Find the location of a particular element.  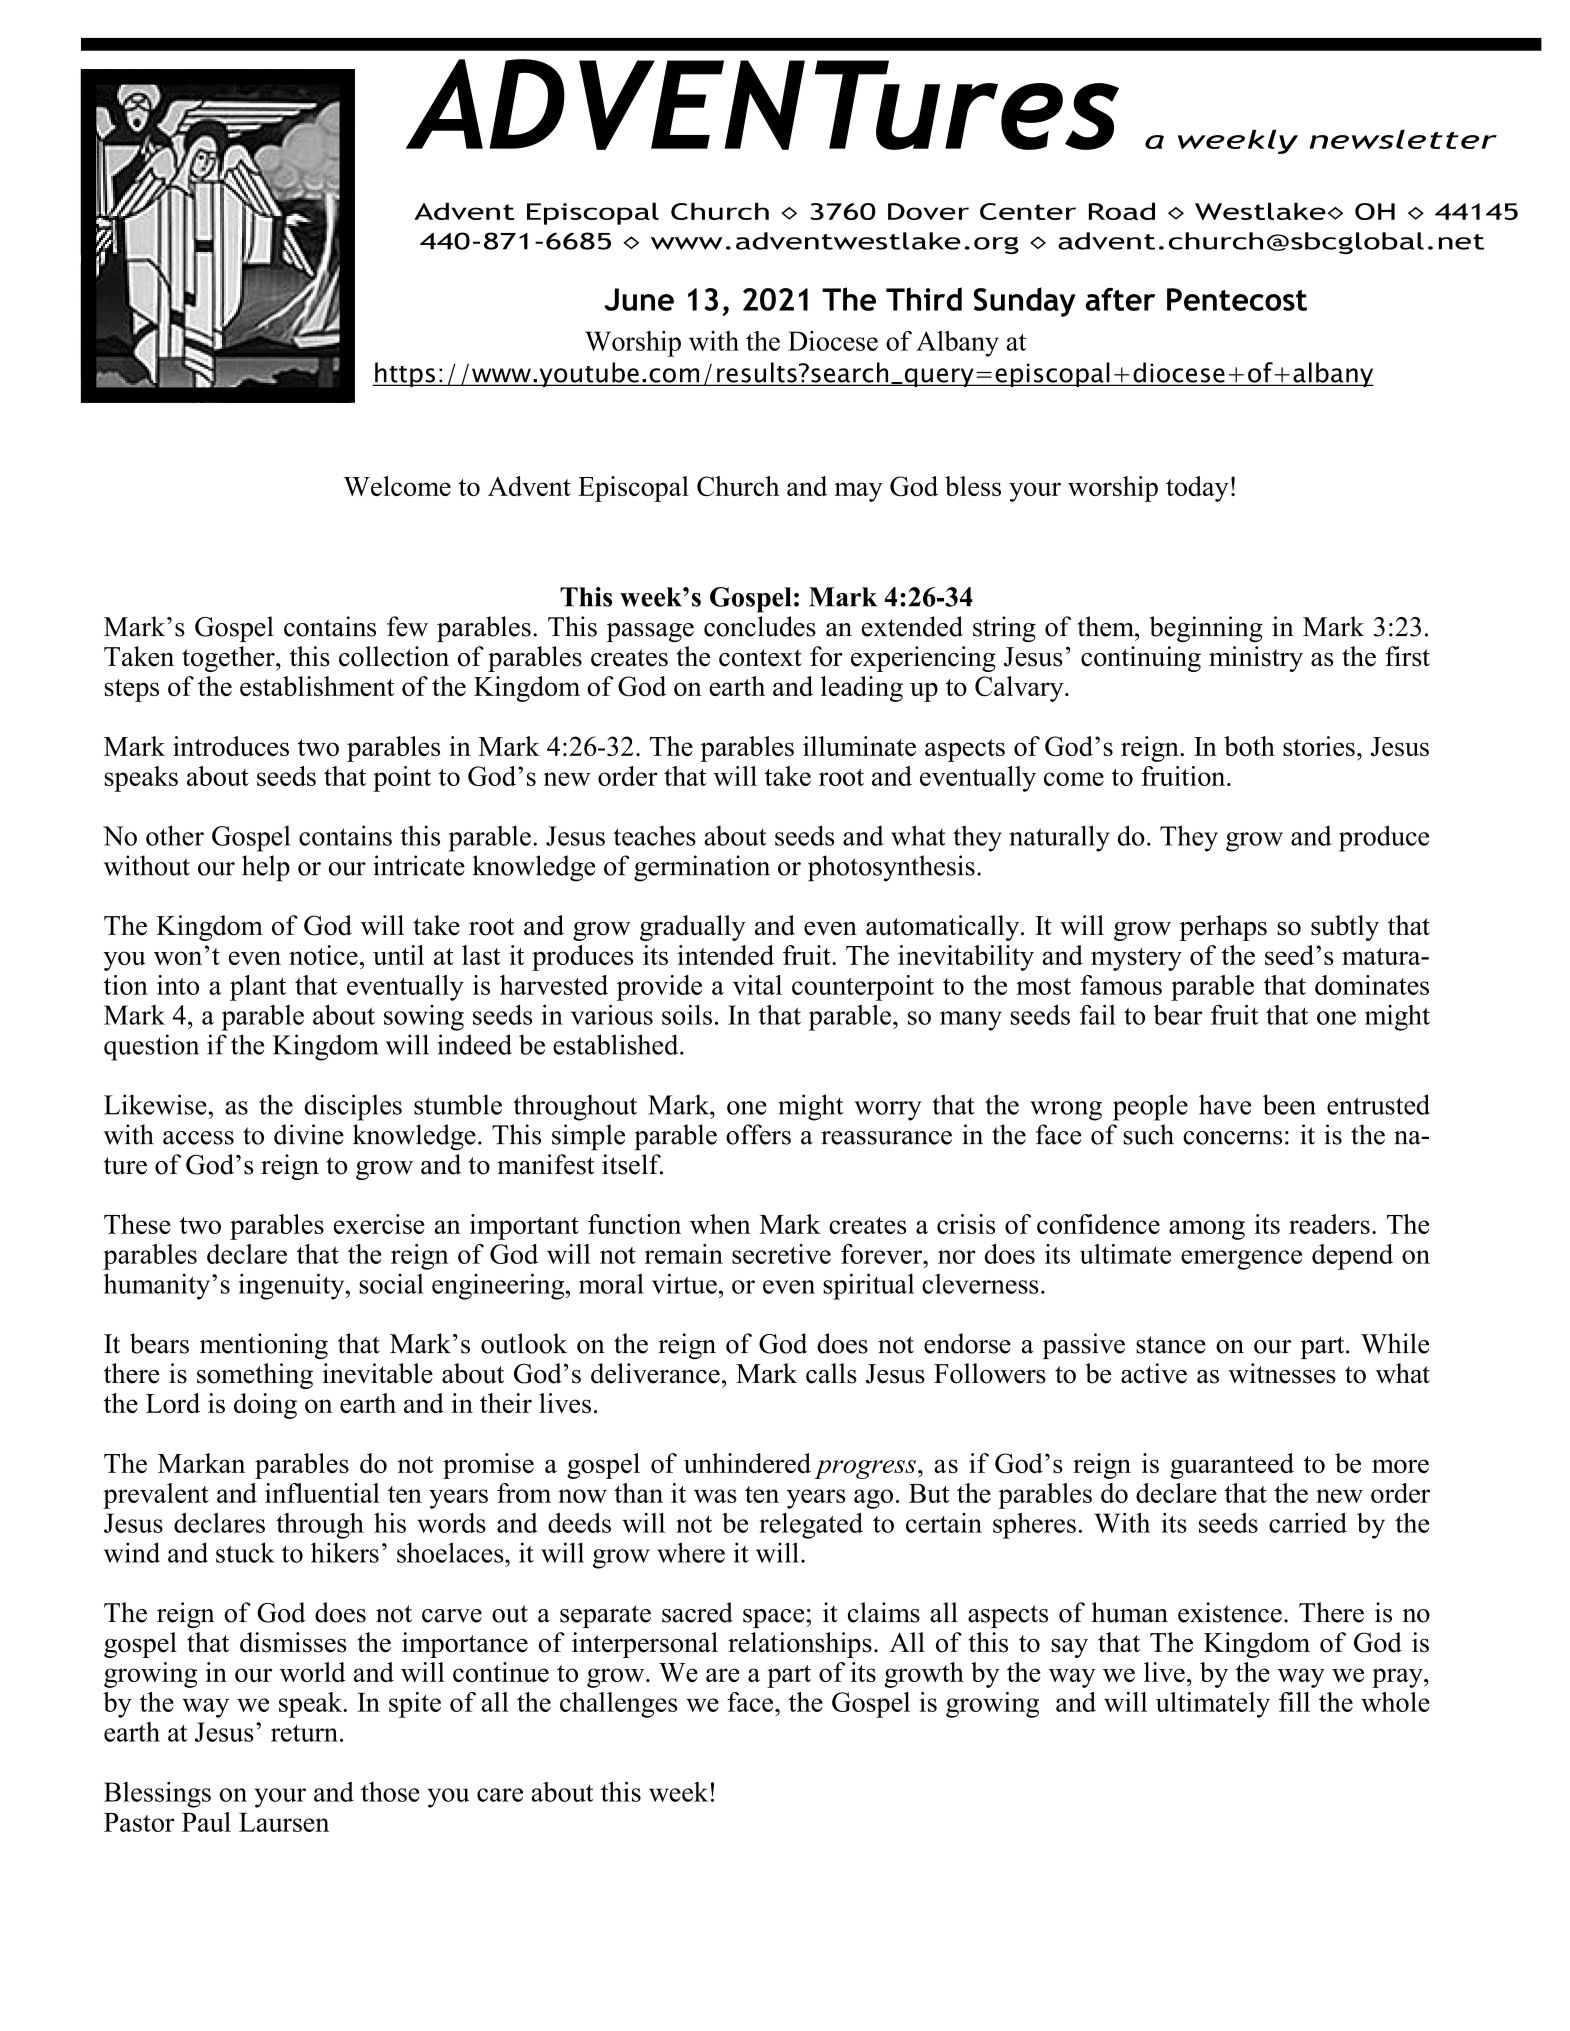

among is located at coordinates (1207, 1230).
